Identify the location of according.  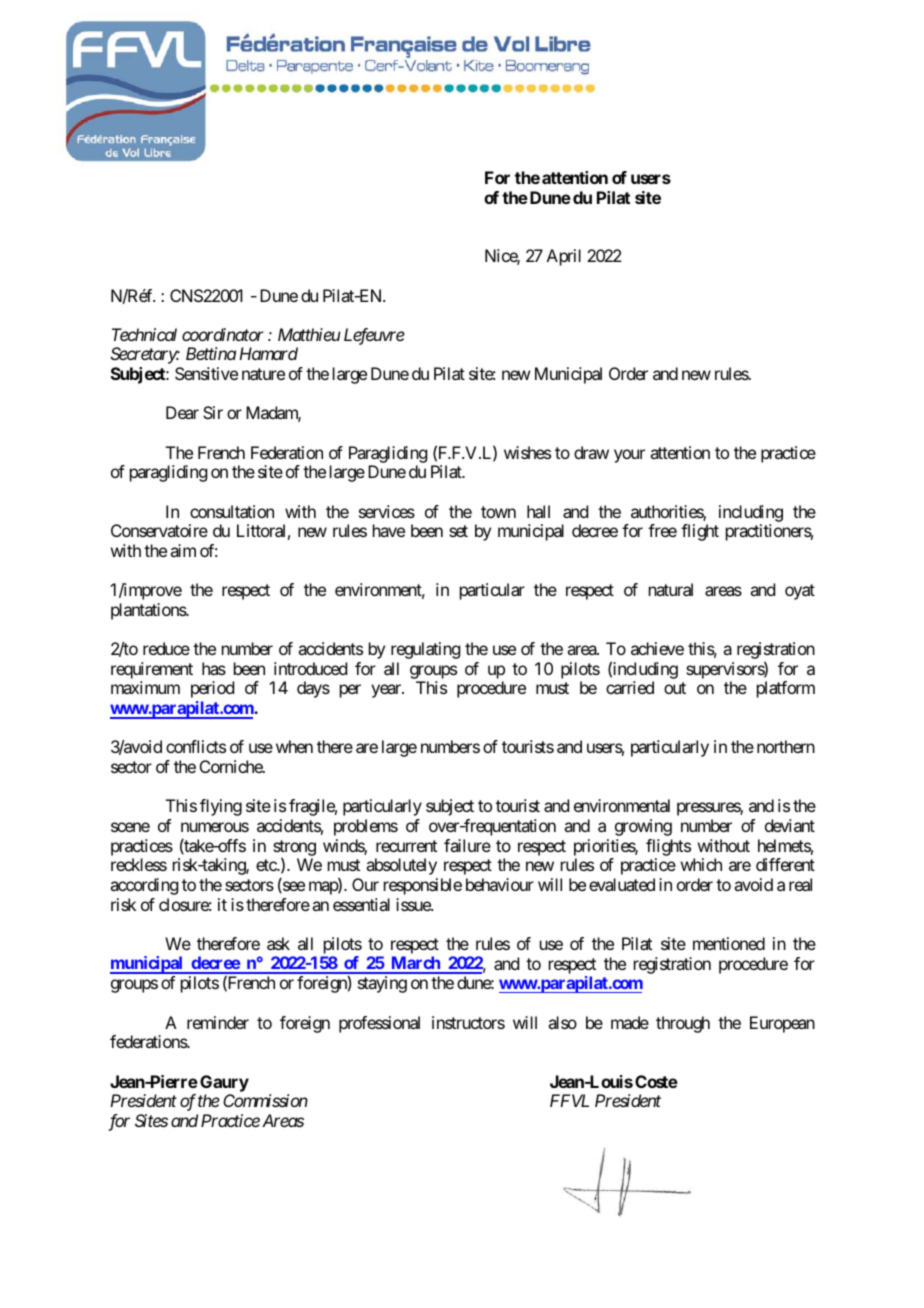
(144, 886).
